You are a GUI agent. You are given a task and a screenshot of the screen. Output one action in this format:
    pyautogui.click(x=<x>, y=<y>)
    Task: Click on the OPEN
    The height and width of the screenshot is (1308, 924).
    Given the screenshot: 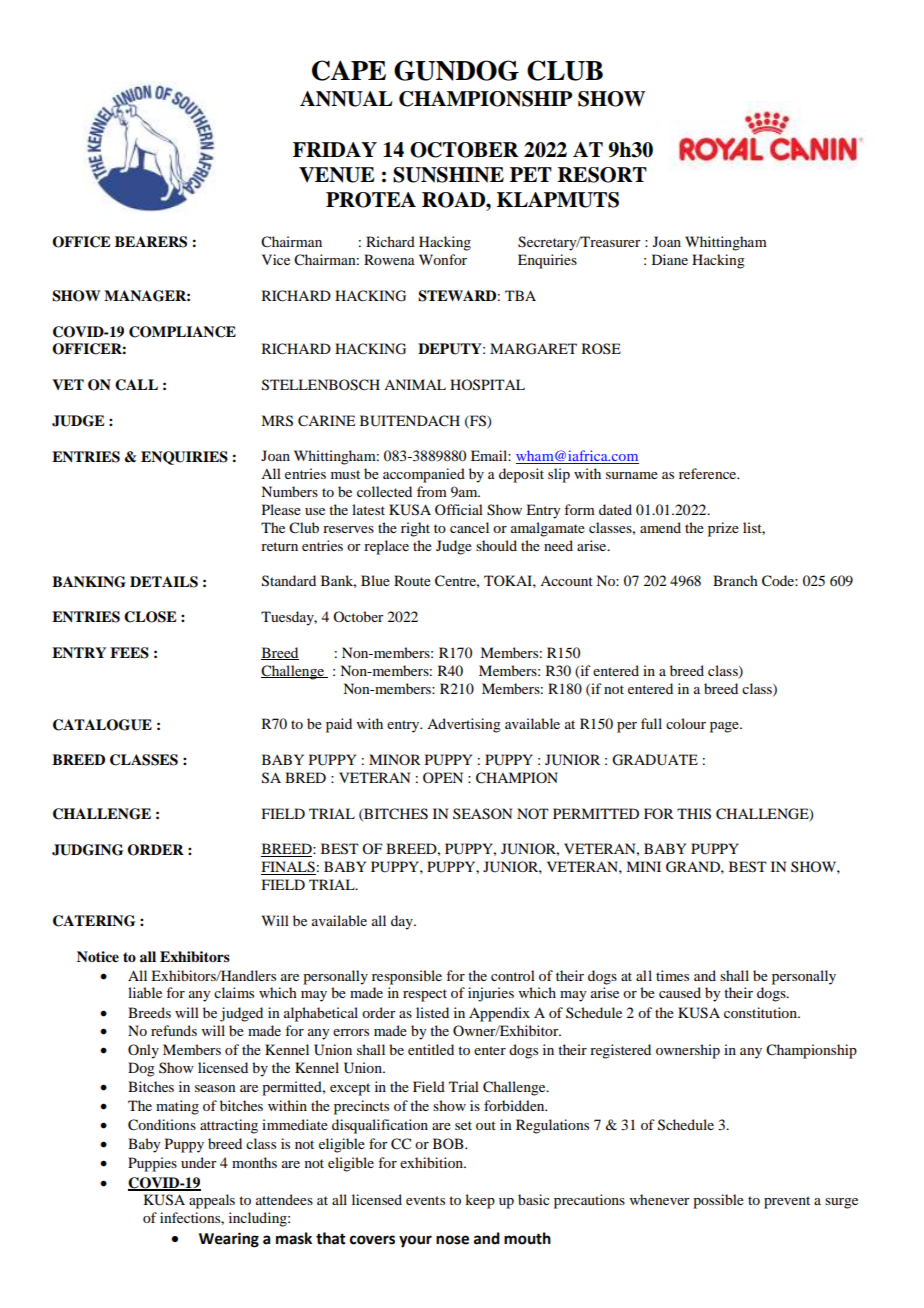 What is the action you would take?
    pyautogui.click(x=443, y=777)
